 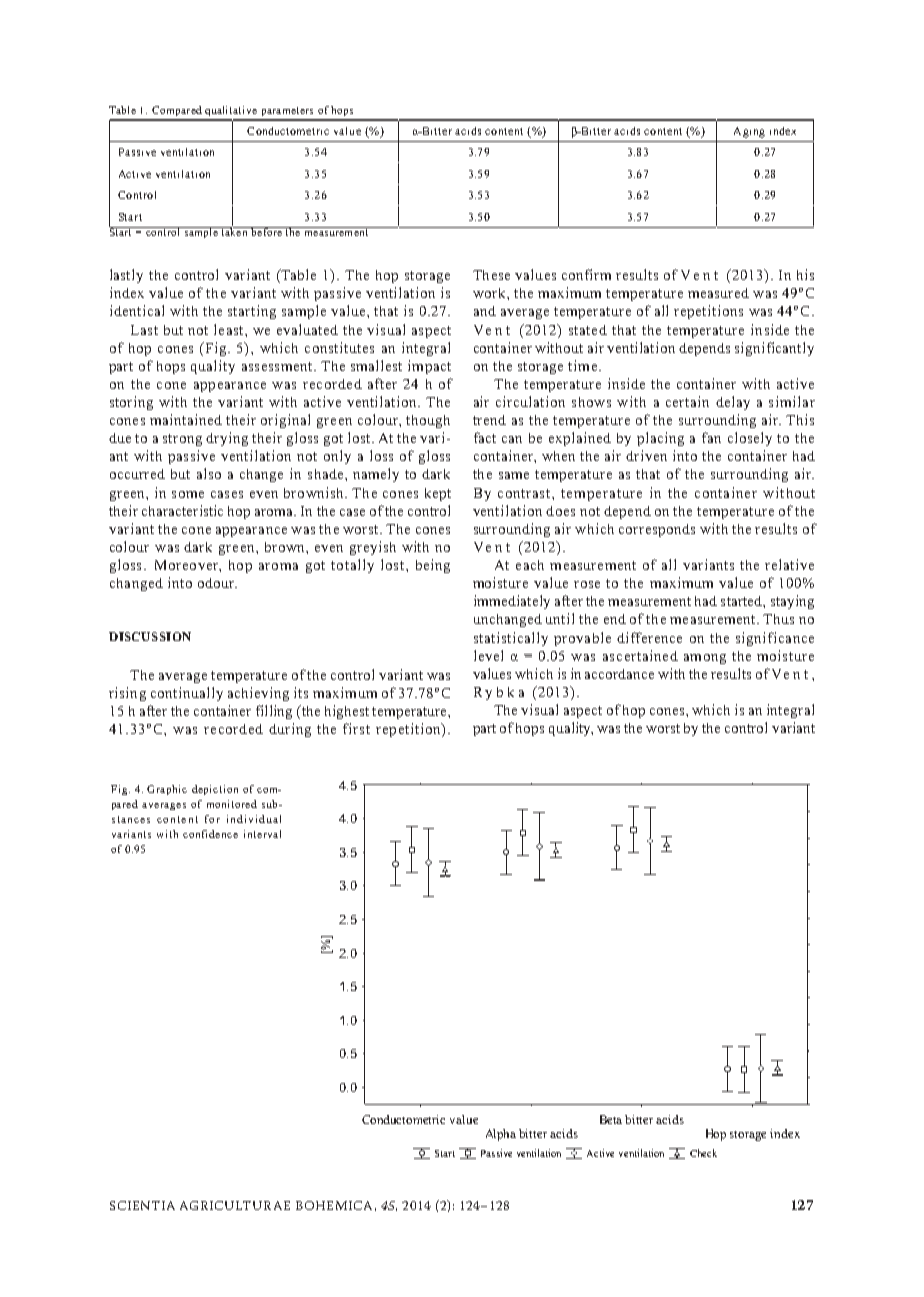 I want to click on kept, so click(x=438, y=494).
